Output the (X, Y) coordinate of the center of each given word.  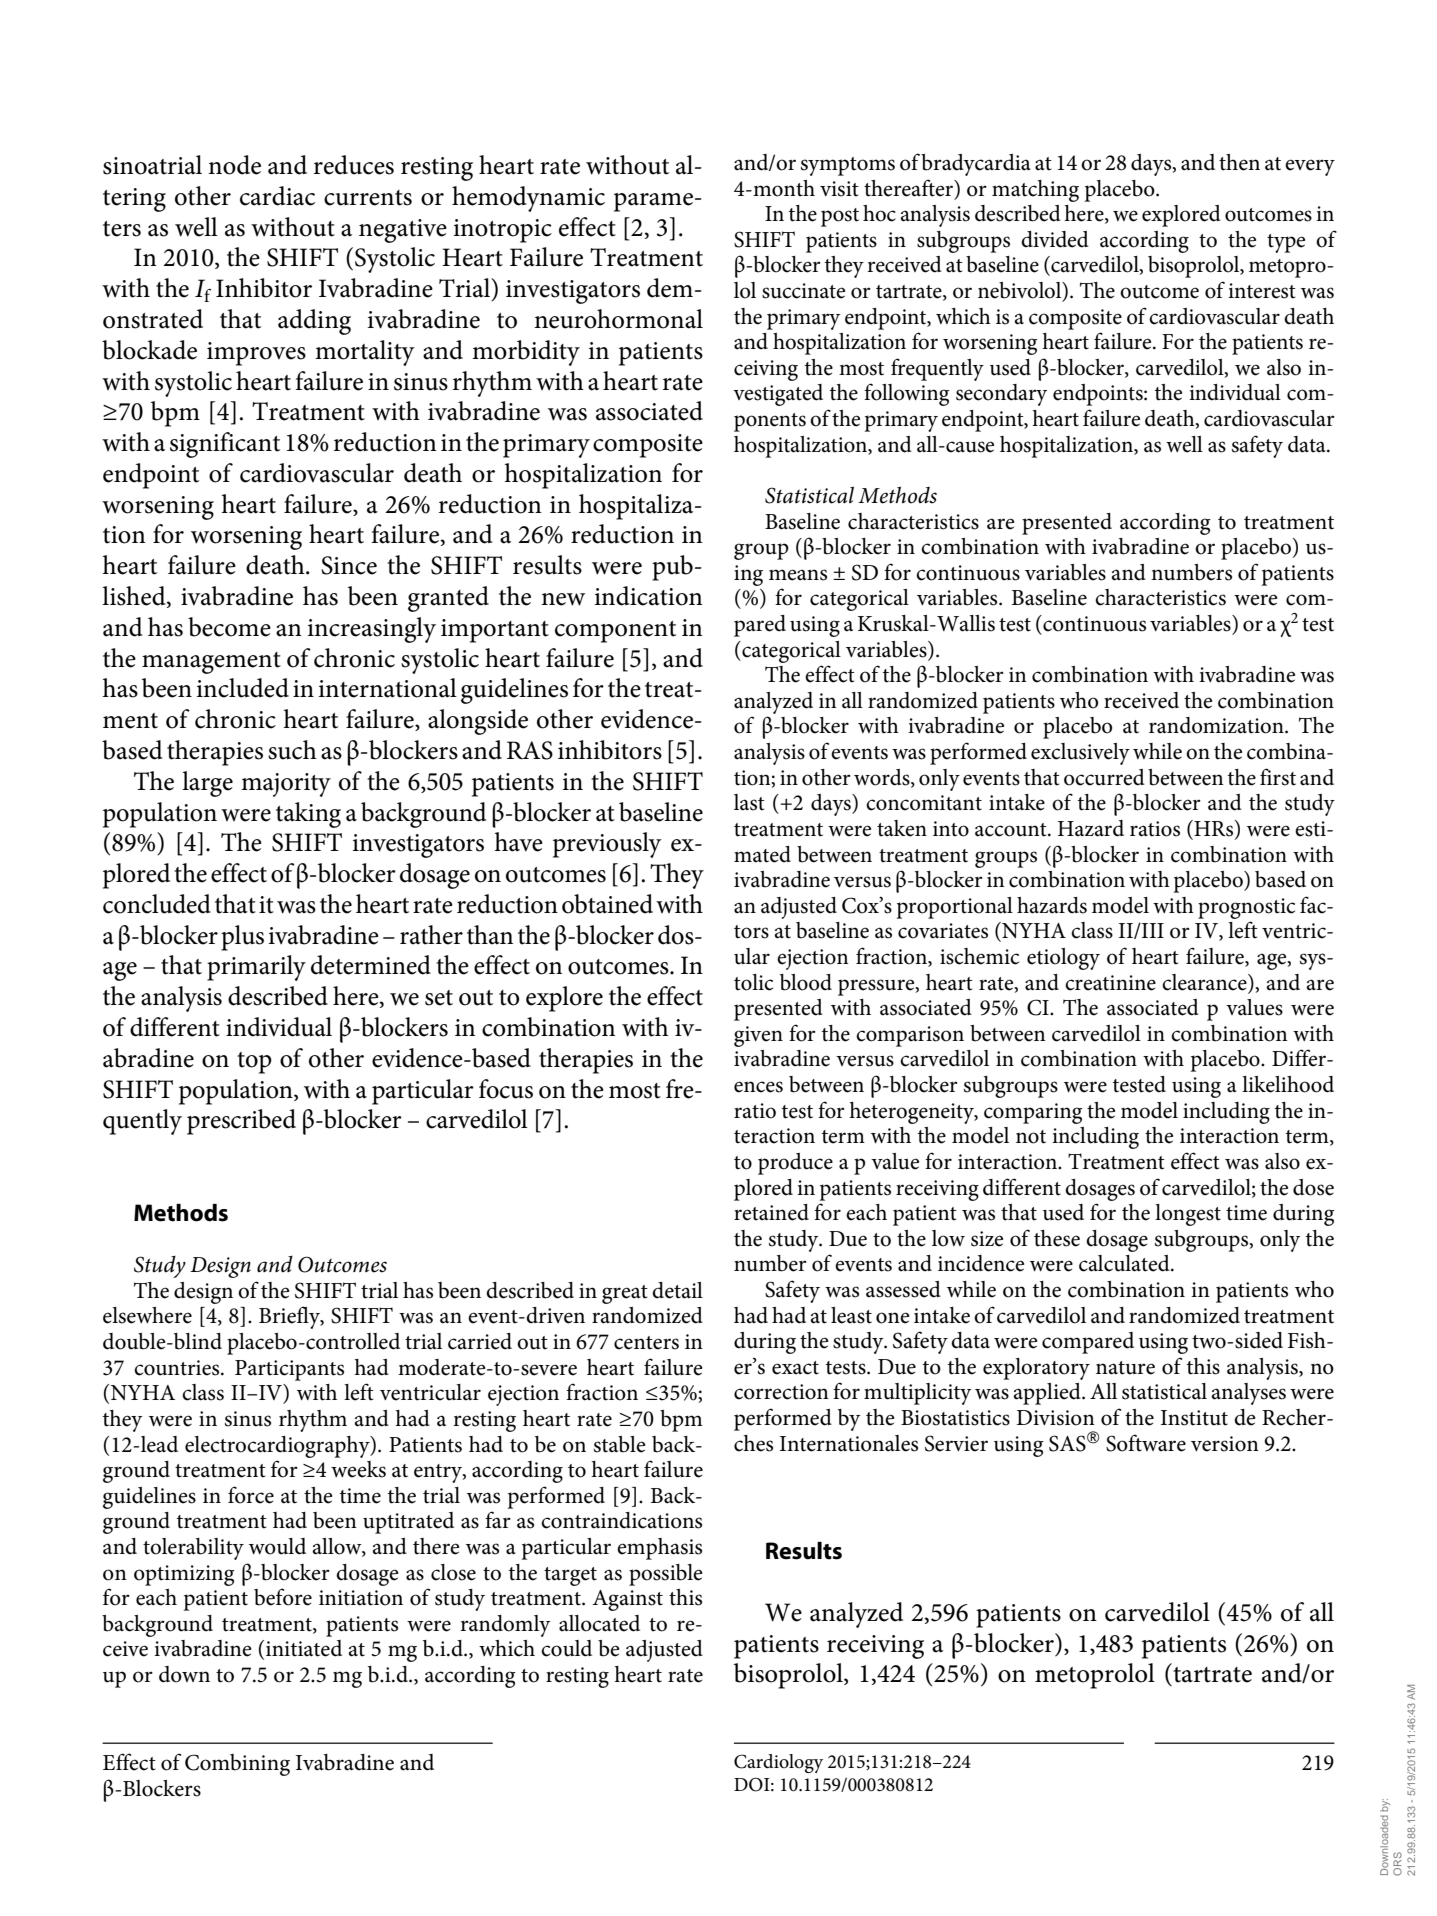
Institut (1194, 1418)
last (749, 802)
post (840, 217)
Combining (237, 1765)
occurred (1104, 777)
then (1239, 162)
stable (620, 1444)
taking (308, 815)
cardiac (277, 196)
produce (795, 1164)
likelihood (1288, 1084)
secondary (1001, 395)
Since (349, 565)
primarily (256, 968)
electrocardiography (278, 1447)
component (615, 632)
